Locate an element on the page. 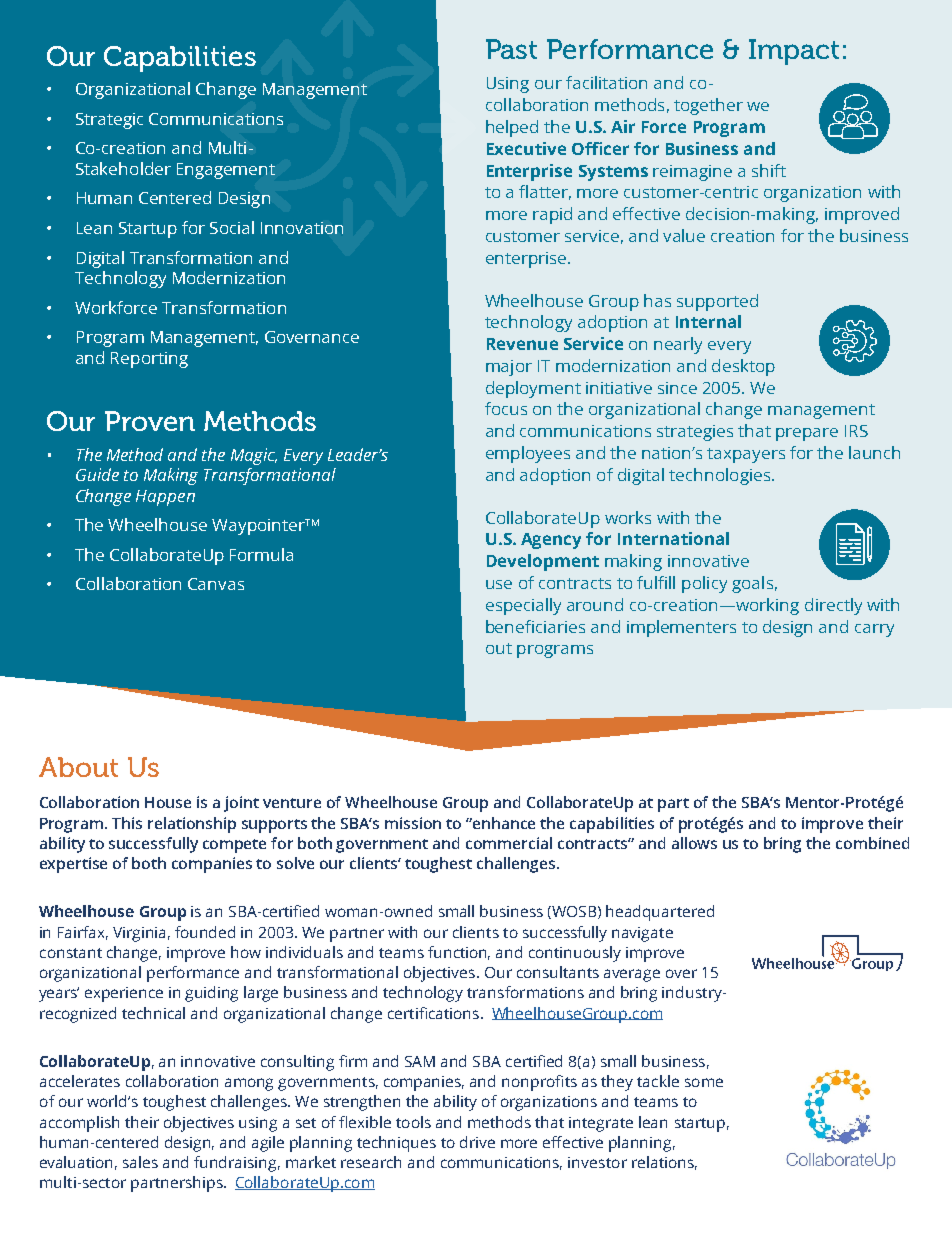 The height and width of the image is (1233, 952). goals is located at coordinates (752, 584).
